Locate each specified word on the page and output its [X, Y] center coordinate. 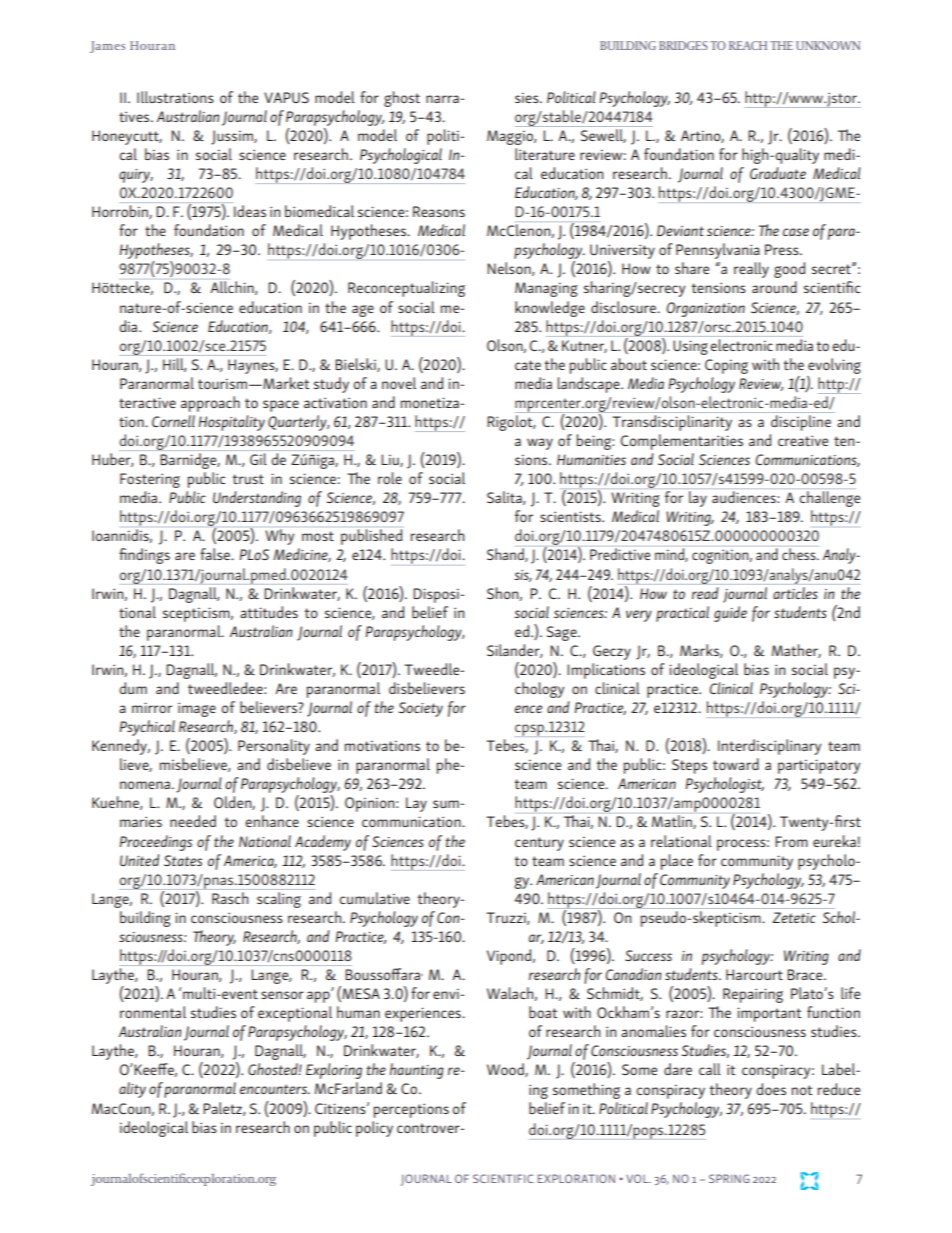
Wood [506, 1070]
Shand [506, 555]
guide [730, 614]
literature [545, 154]
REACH [748, 45]
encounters [274, 1089]
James [107, 47]
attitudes [269, 612]
